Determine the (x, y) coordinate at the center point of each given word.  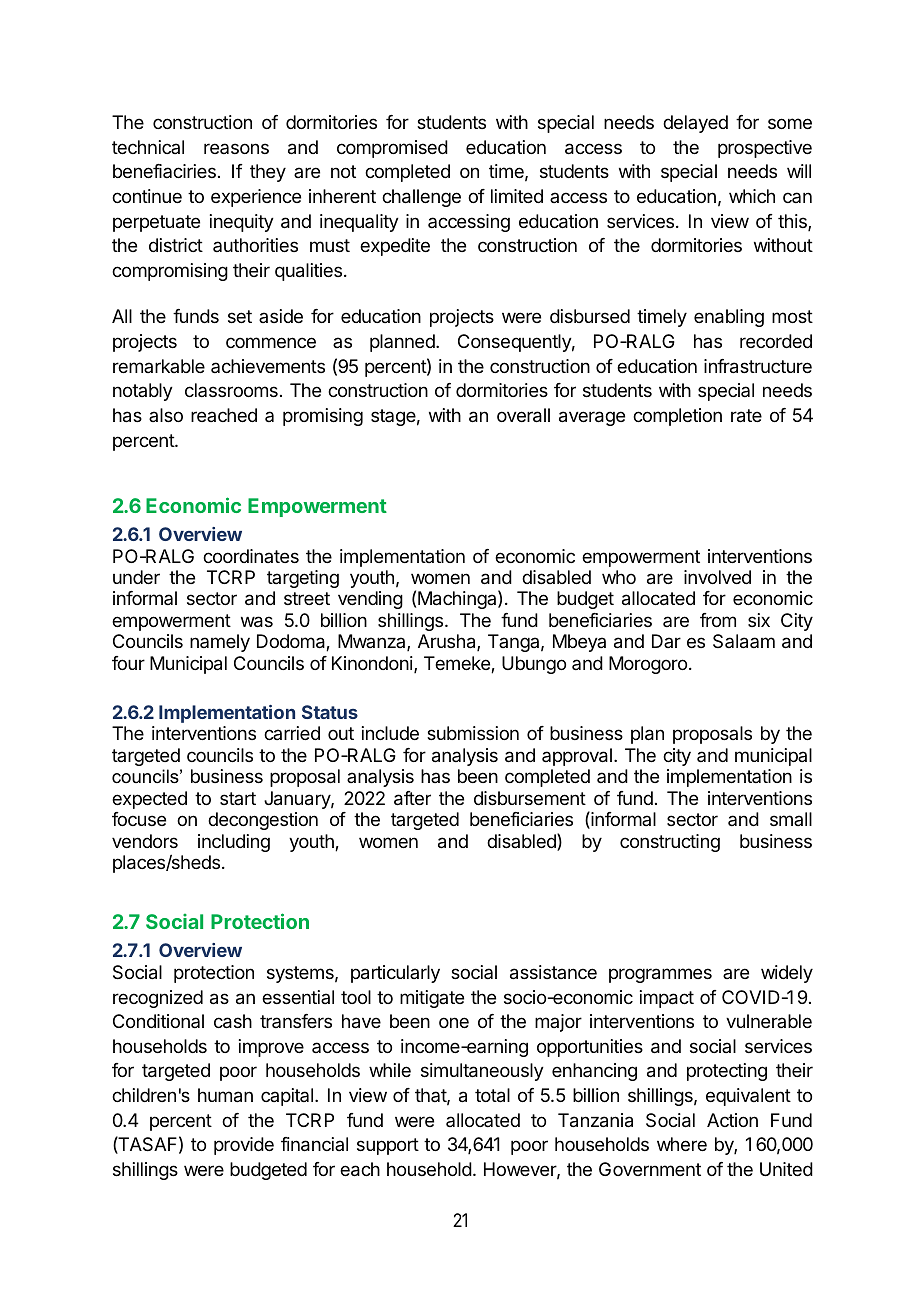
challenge (421, 198)
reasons (236, 148)
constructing (670, 843)
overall (523, 415)
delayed (695, 124)
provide (244, 1146)
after (412, 798)
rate (746, 416)
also (166, 415)
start (238, 798)
